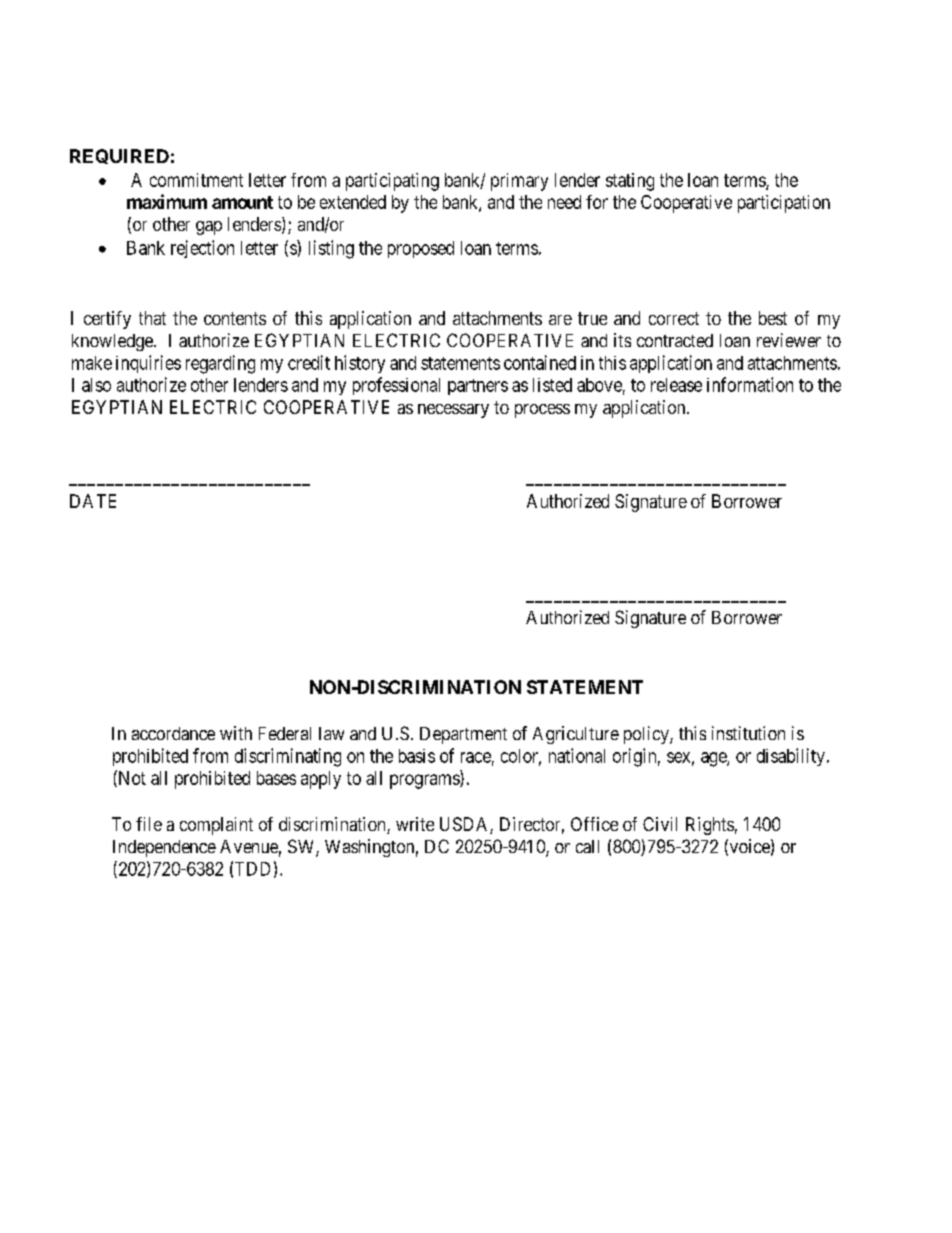 Image resolution: width=952 pixels, height=1233 pixels. What do you see at coordinates (196, 180) in the document?
I see `commitment` at bounding box center [196, 180].
